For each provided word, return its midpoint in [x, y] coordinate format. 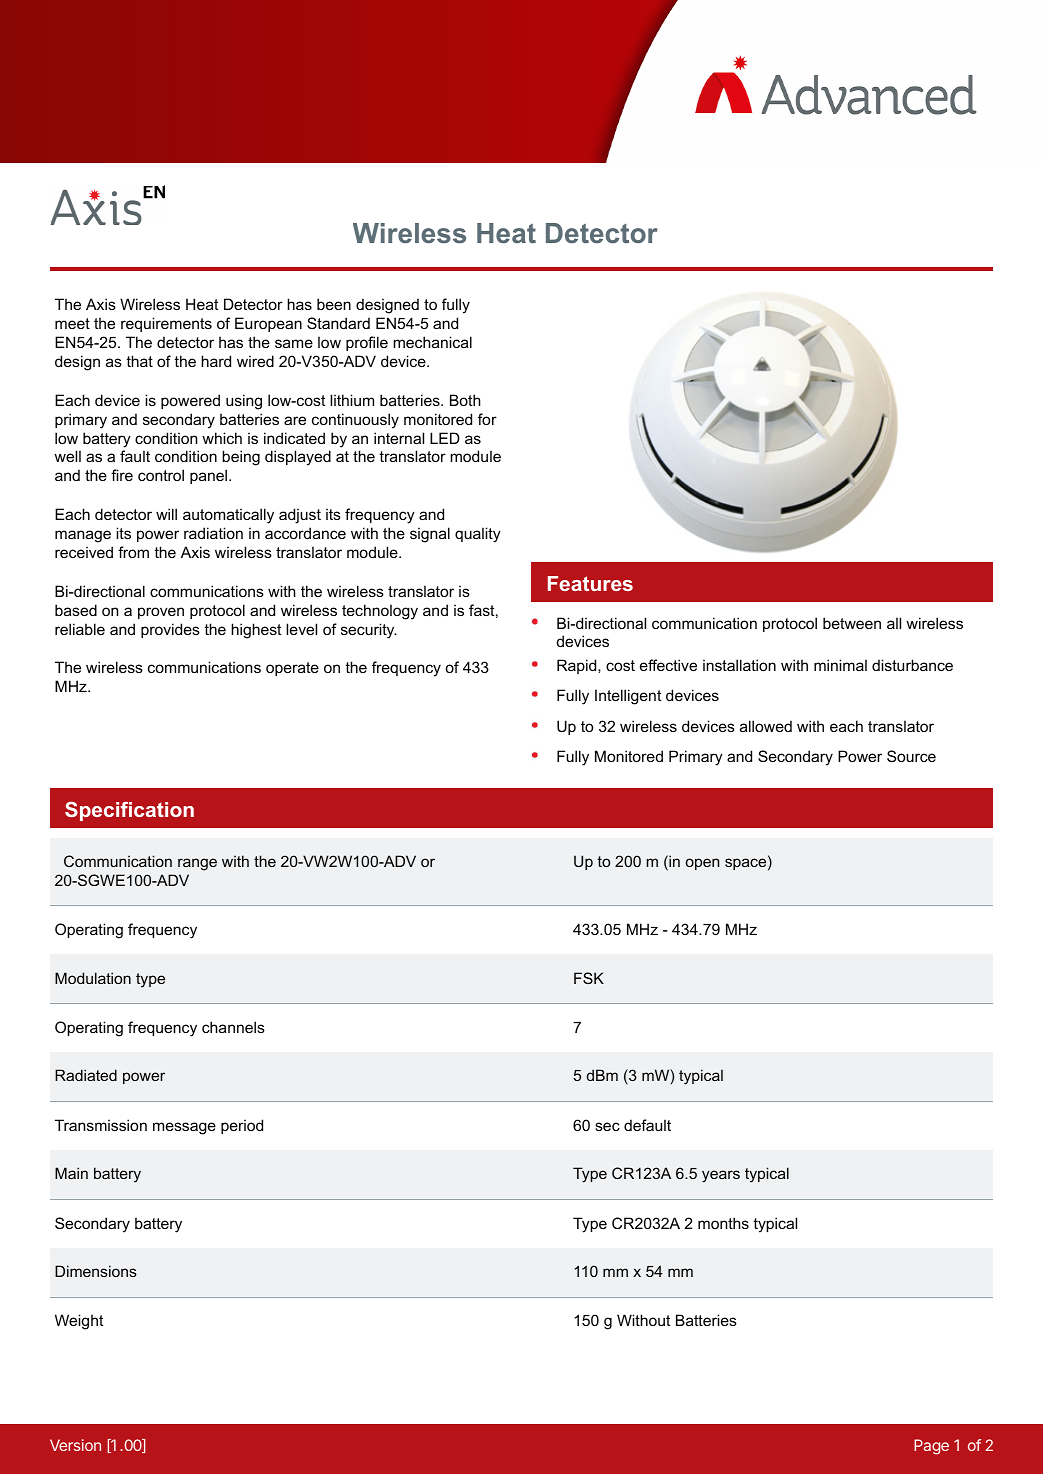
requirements [166, 324]
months [723, 1223]
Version [75, 1445]
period [242, 1126]
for [487, 419]
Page [931, 1447]
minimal [840, 665]
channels [233, 1027]
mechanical [432, 342]
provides [170, 630]
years [721, 1176]
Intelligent [628, 697]
